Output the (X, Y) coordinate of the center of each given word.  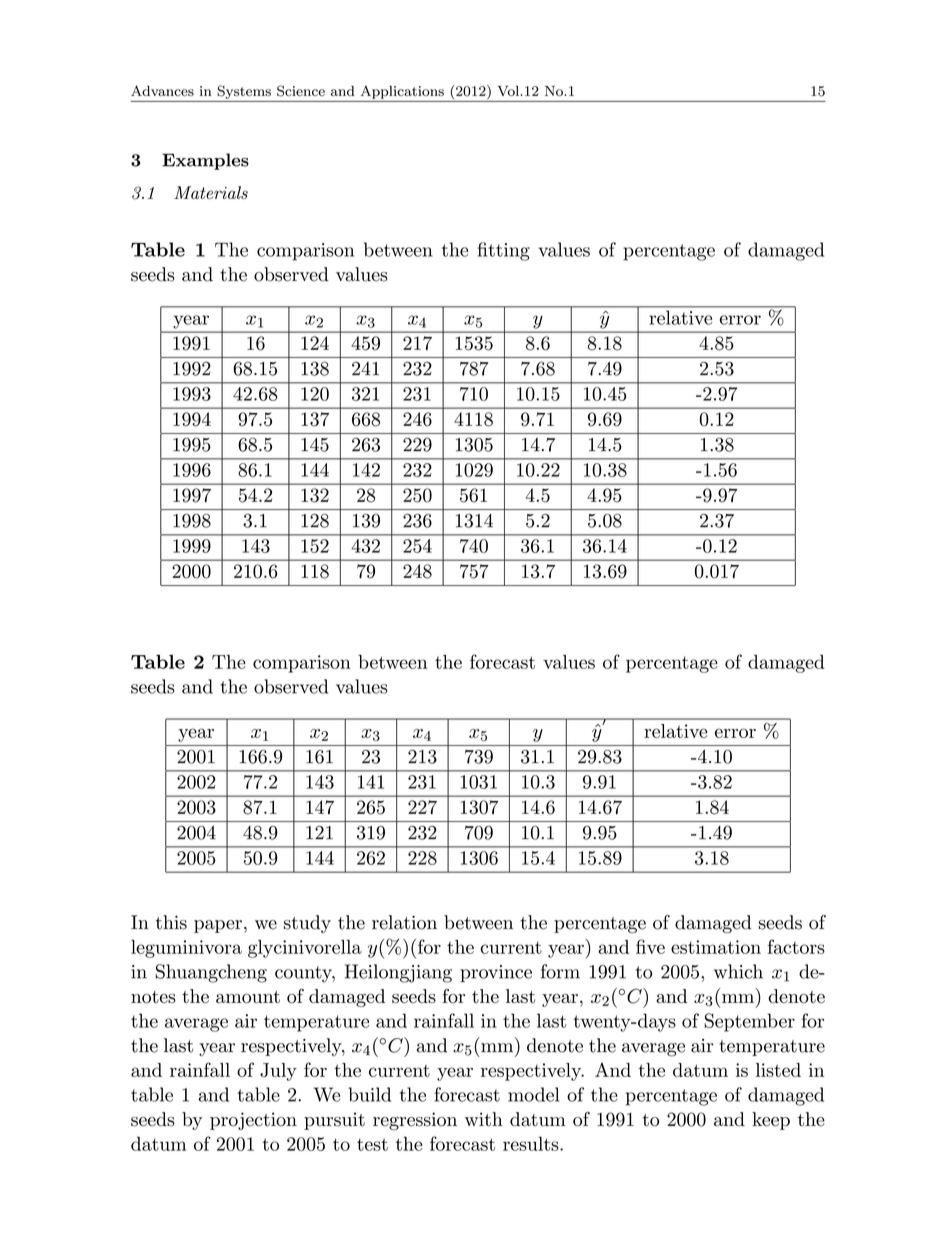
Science (301, 91)
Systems (244, 92)
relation (404, 922)
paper (218, 926)
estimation (716, 947)
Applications (402, 92)
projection (253, 1121)
